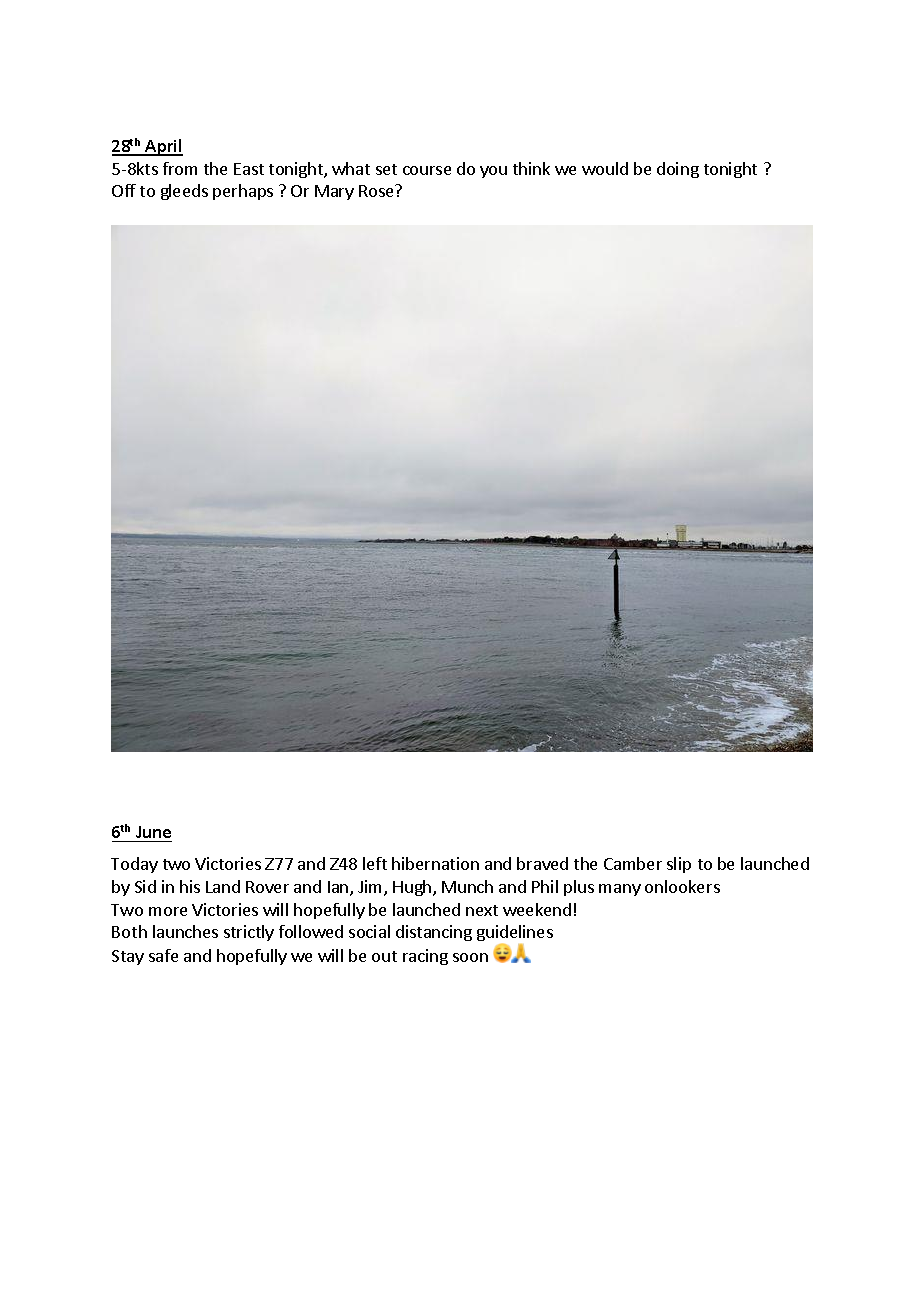 Image resolution: width=924 pixels, height=1308 pixels. I want to click on left, so click(375, 863).
